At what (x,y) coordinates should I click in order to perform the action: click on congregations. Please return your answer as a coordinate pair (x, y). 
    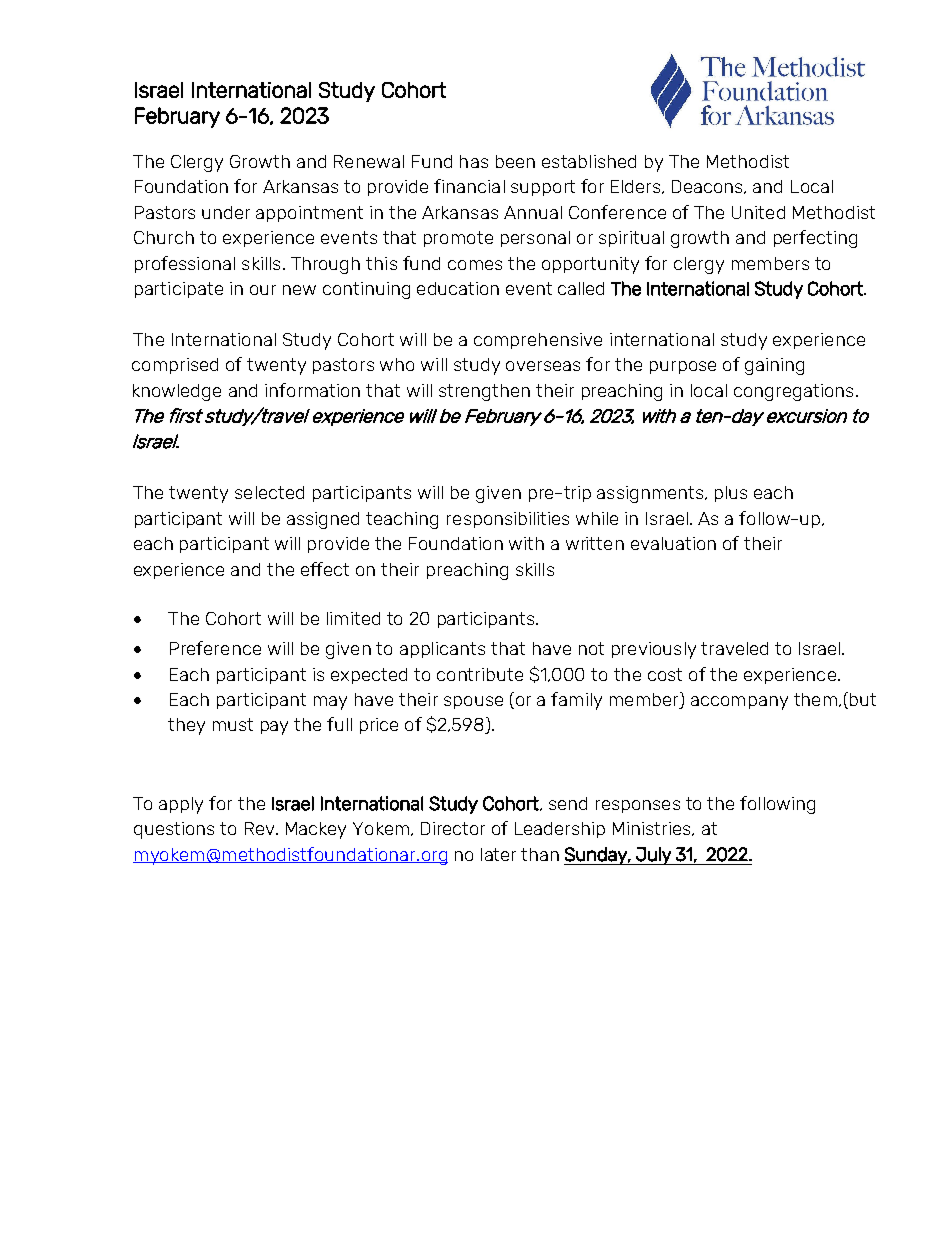
    Looking at the image, I should click on (793, 392).
